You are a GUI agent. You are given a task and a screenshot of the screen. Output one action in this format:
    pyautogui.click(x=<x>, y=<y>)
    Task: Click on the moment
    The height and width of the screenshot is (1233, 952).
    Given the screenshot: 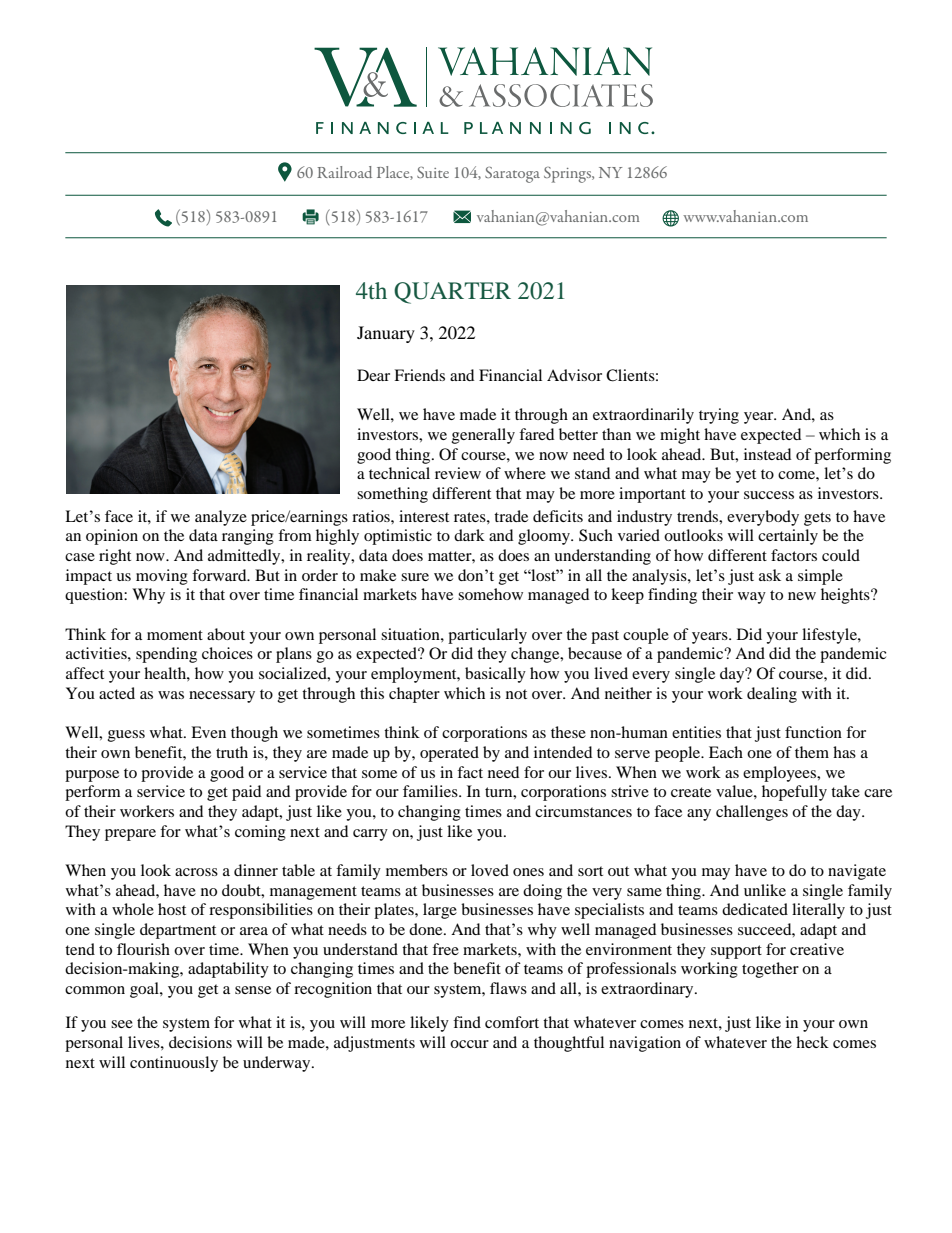 What is the action you would take?
    pyautogui.click(x=175, y=635)
